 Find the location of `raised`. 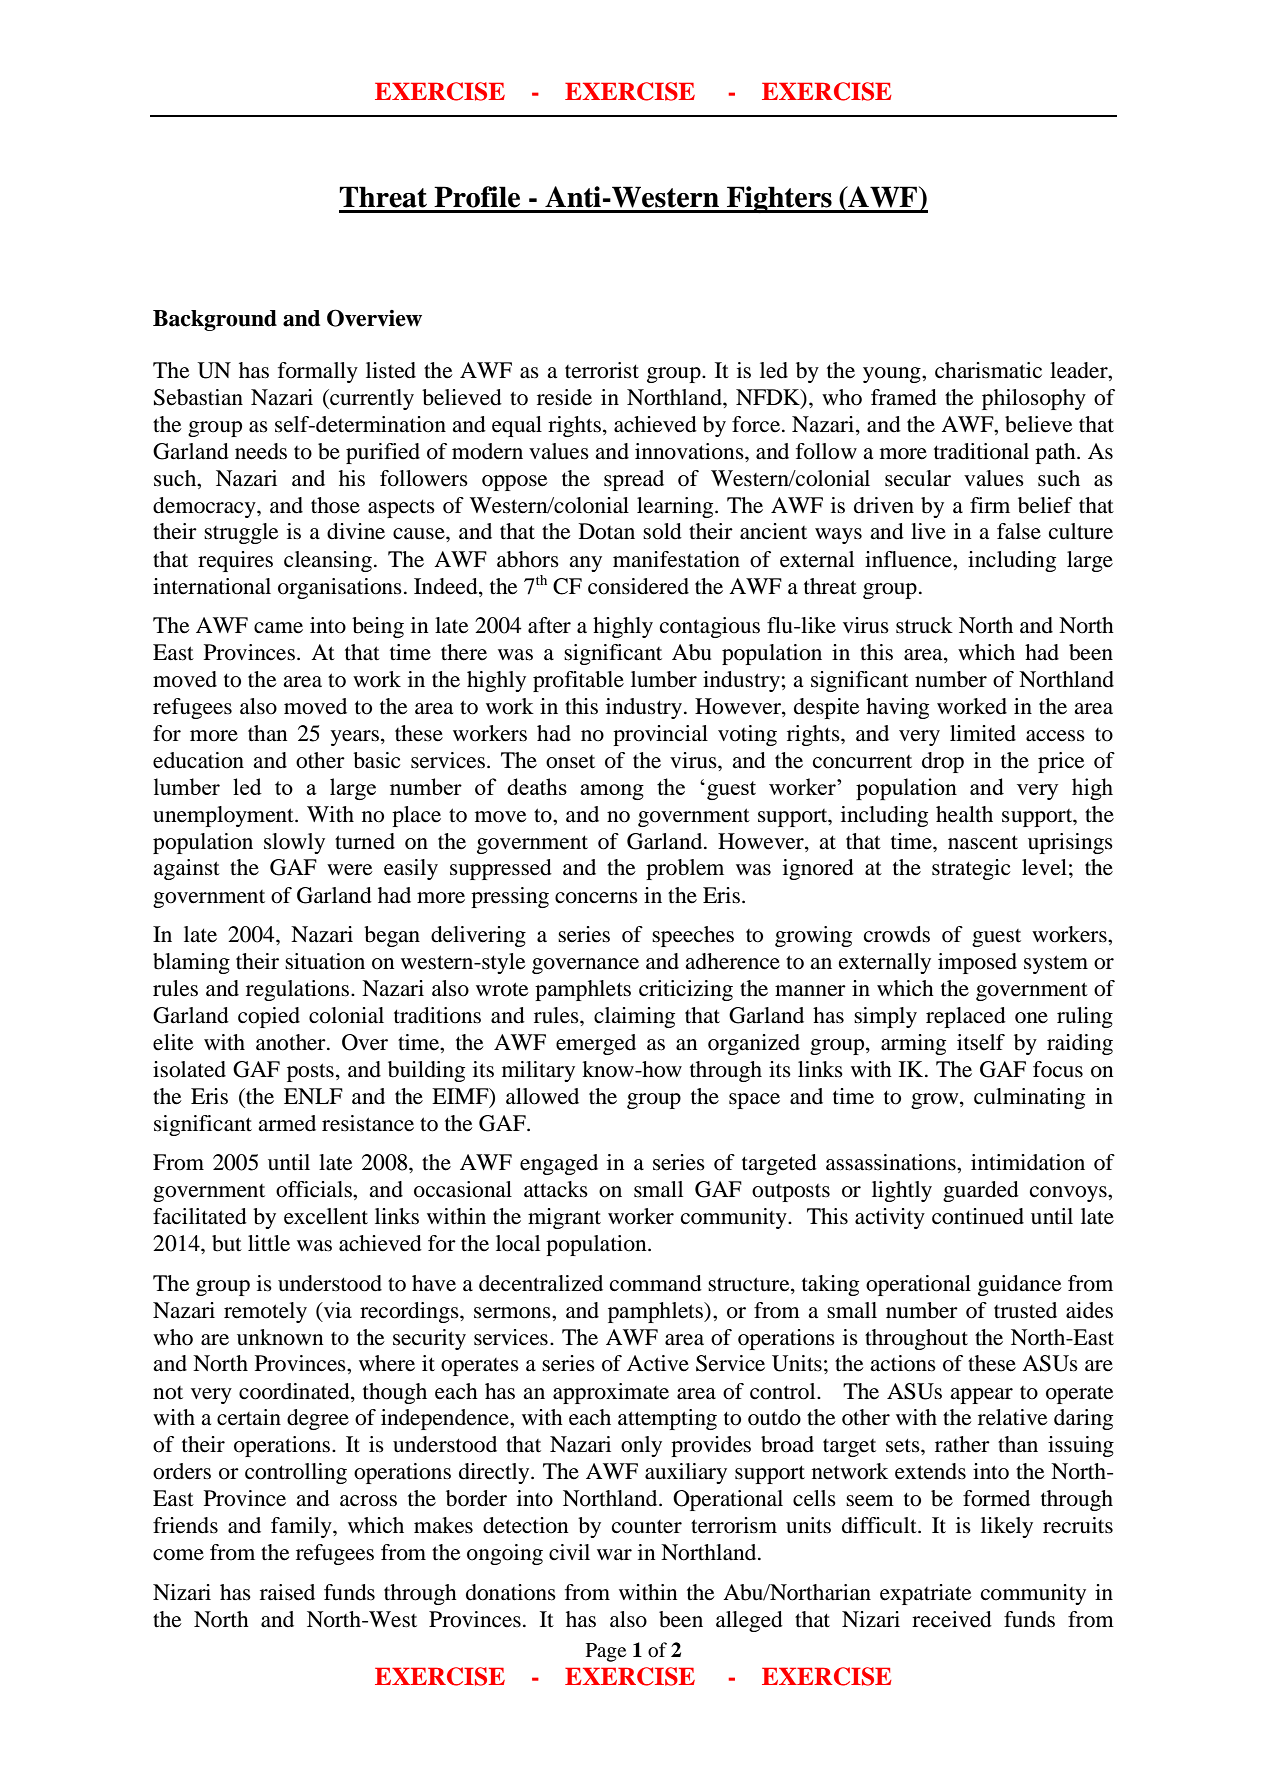

raised is located at coordinates (287, 1592).
